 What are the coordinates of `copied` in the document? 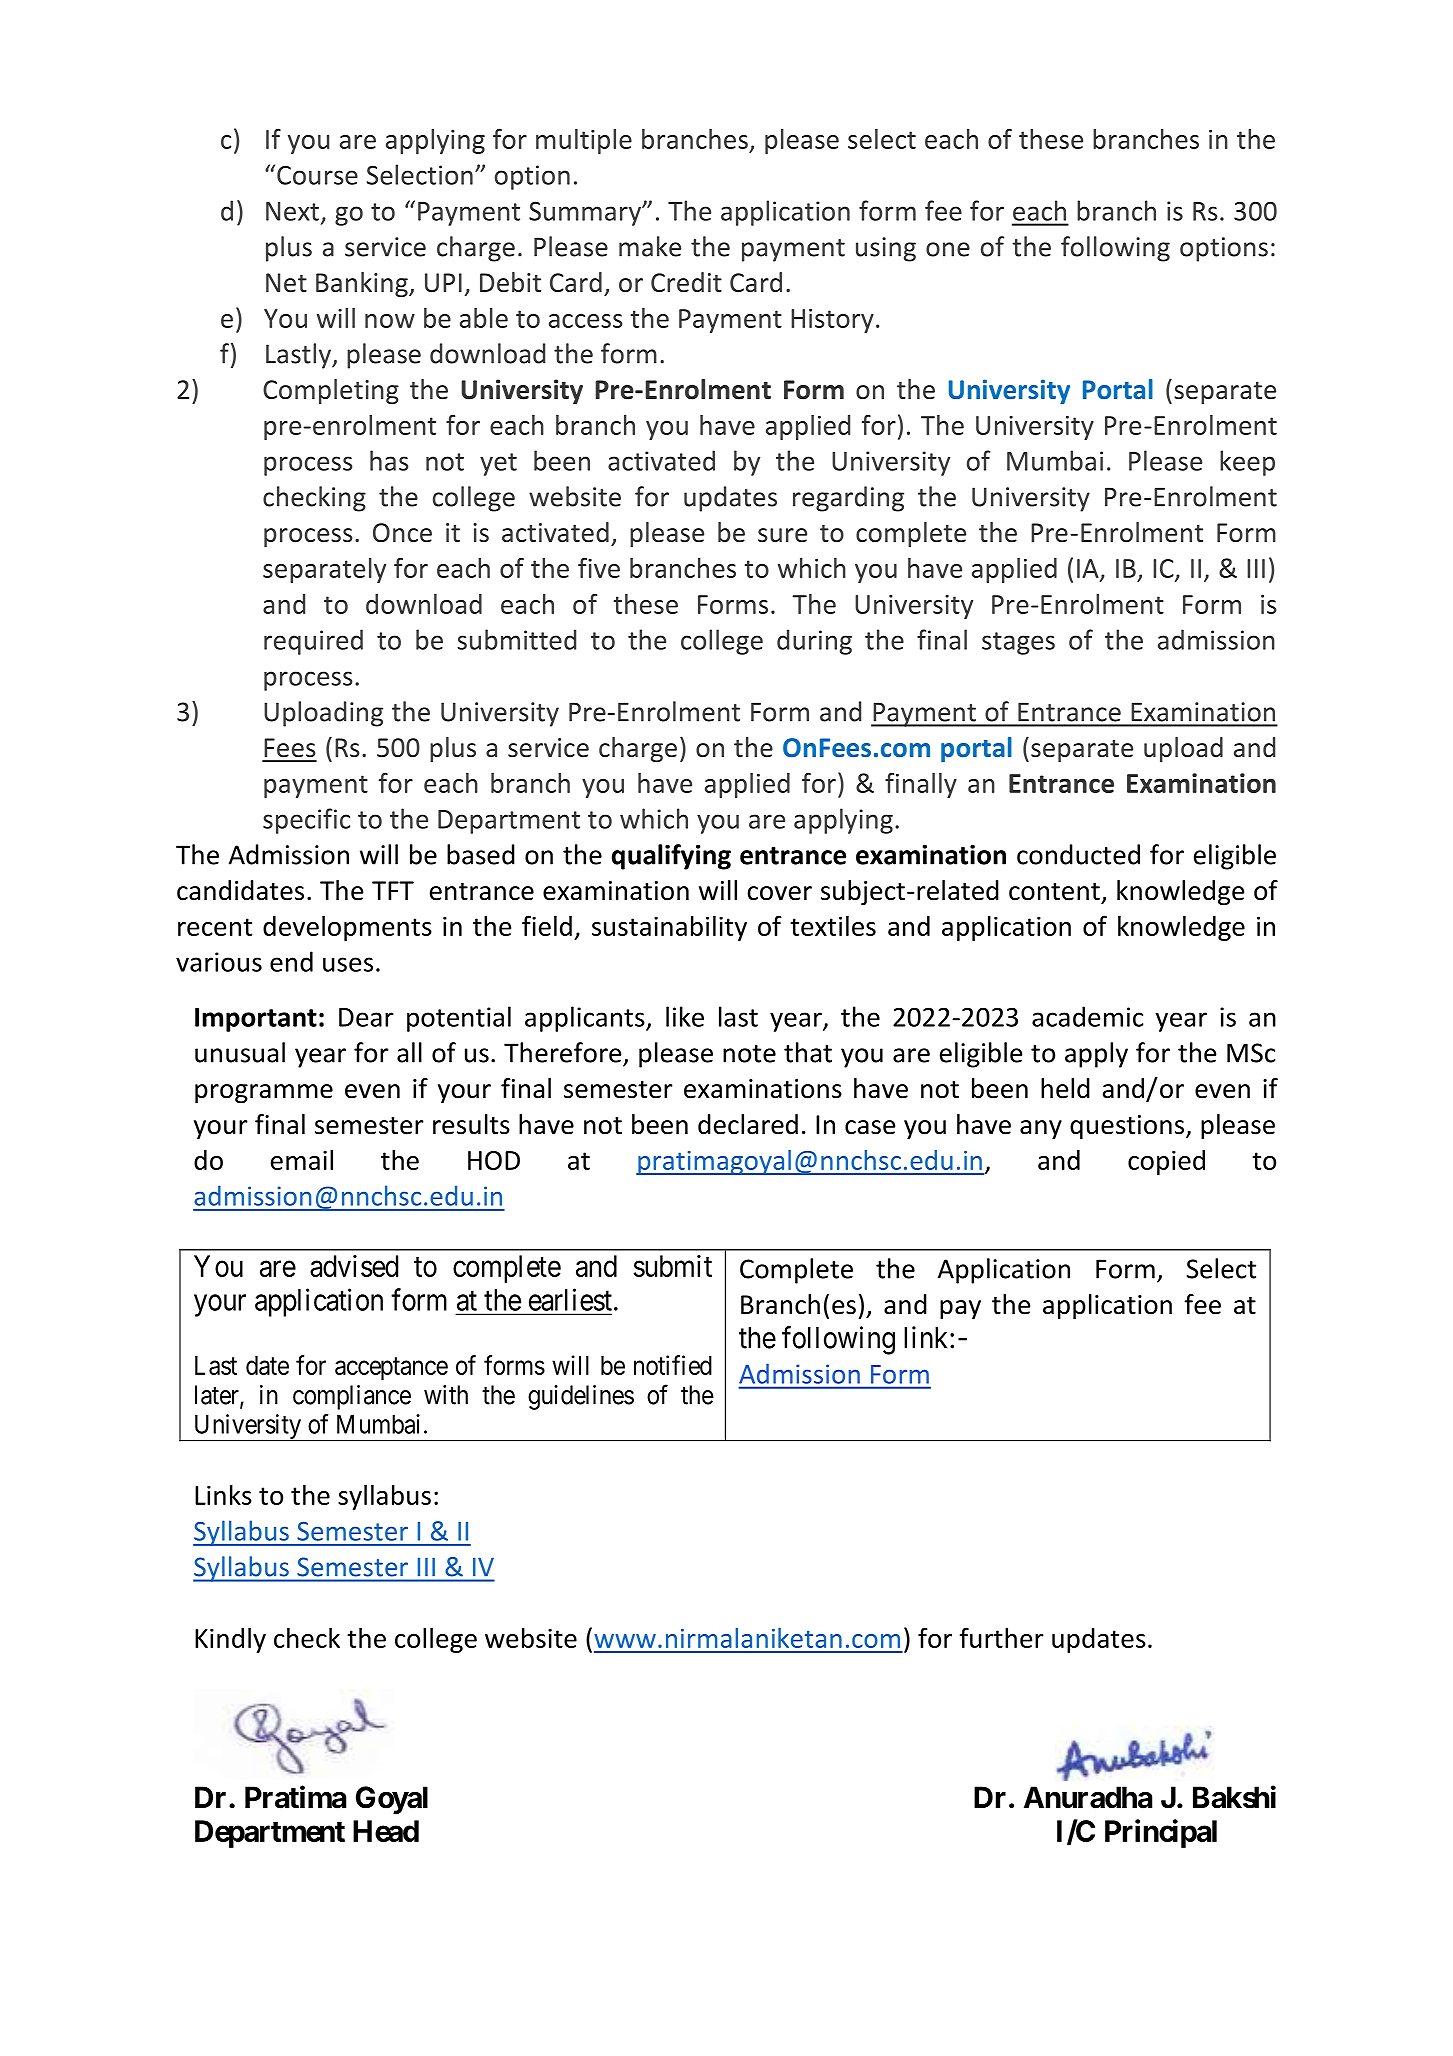 It's located at (1166, 1162).
